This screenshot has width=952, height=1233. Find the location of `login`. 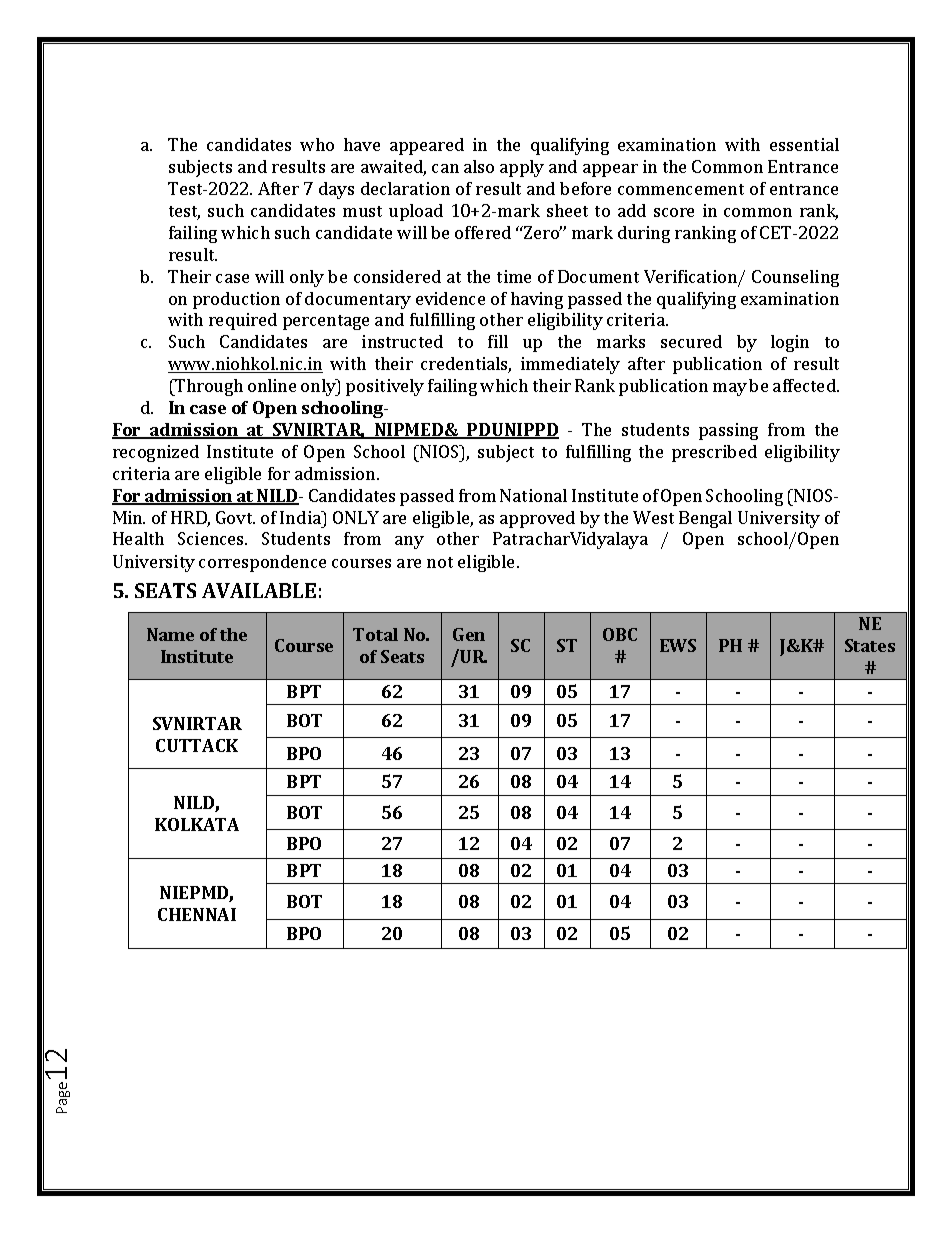

login is located at coordinates (790, 343).
